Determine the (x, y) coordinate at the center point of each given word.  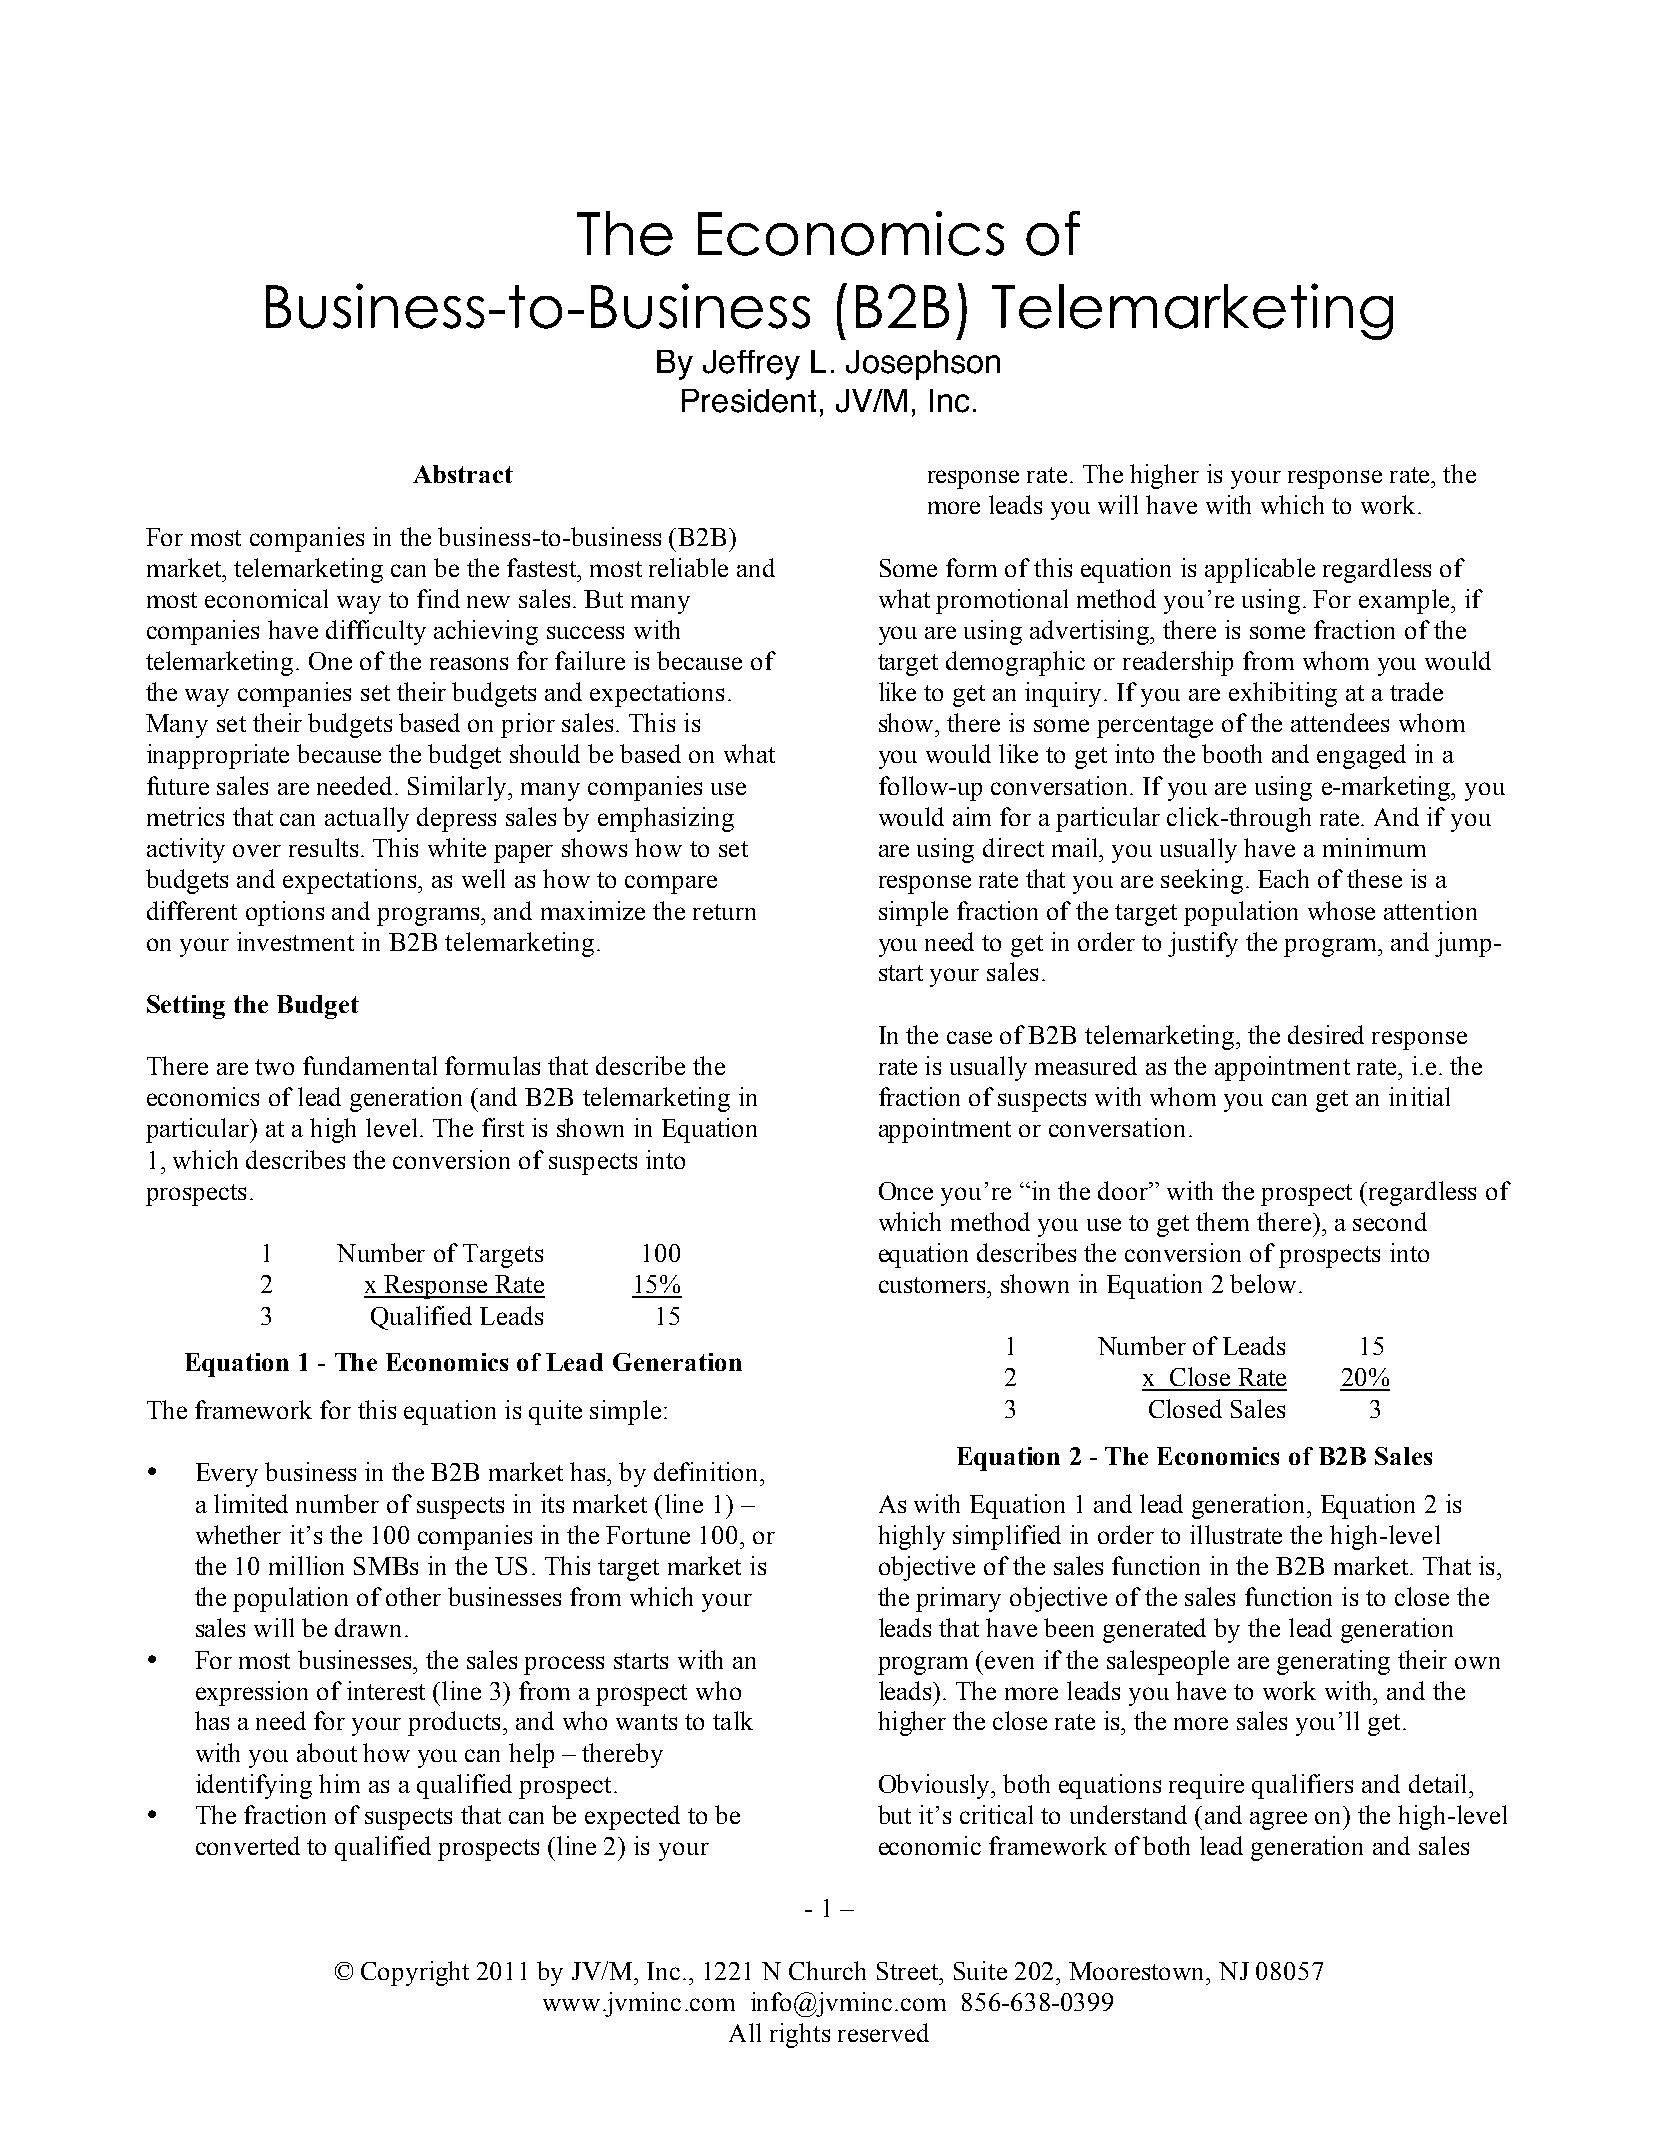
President (749, 401)
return (724, 912)
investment (295, 941)
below (1263, 1283)
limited (251, 1503)
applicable (1260, 570)
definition (707, 1471)
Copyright (415, 1973)
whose (1341, 910)
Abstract (463, 474)
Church (827, 1970)
